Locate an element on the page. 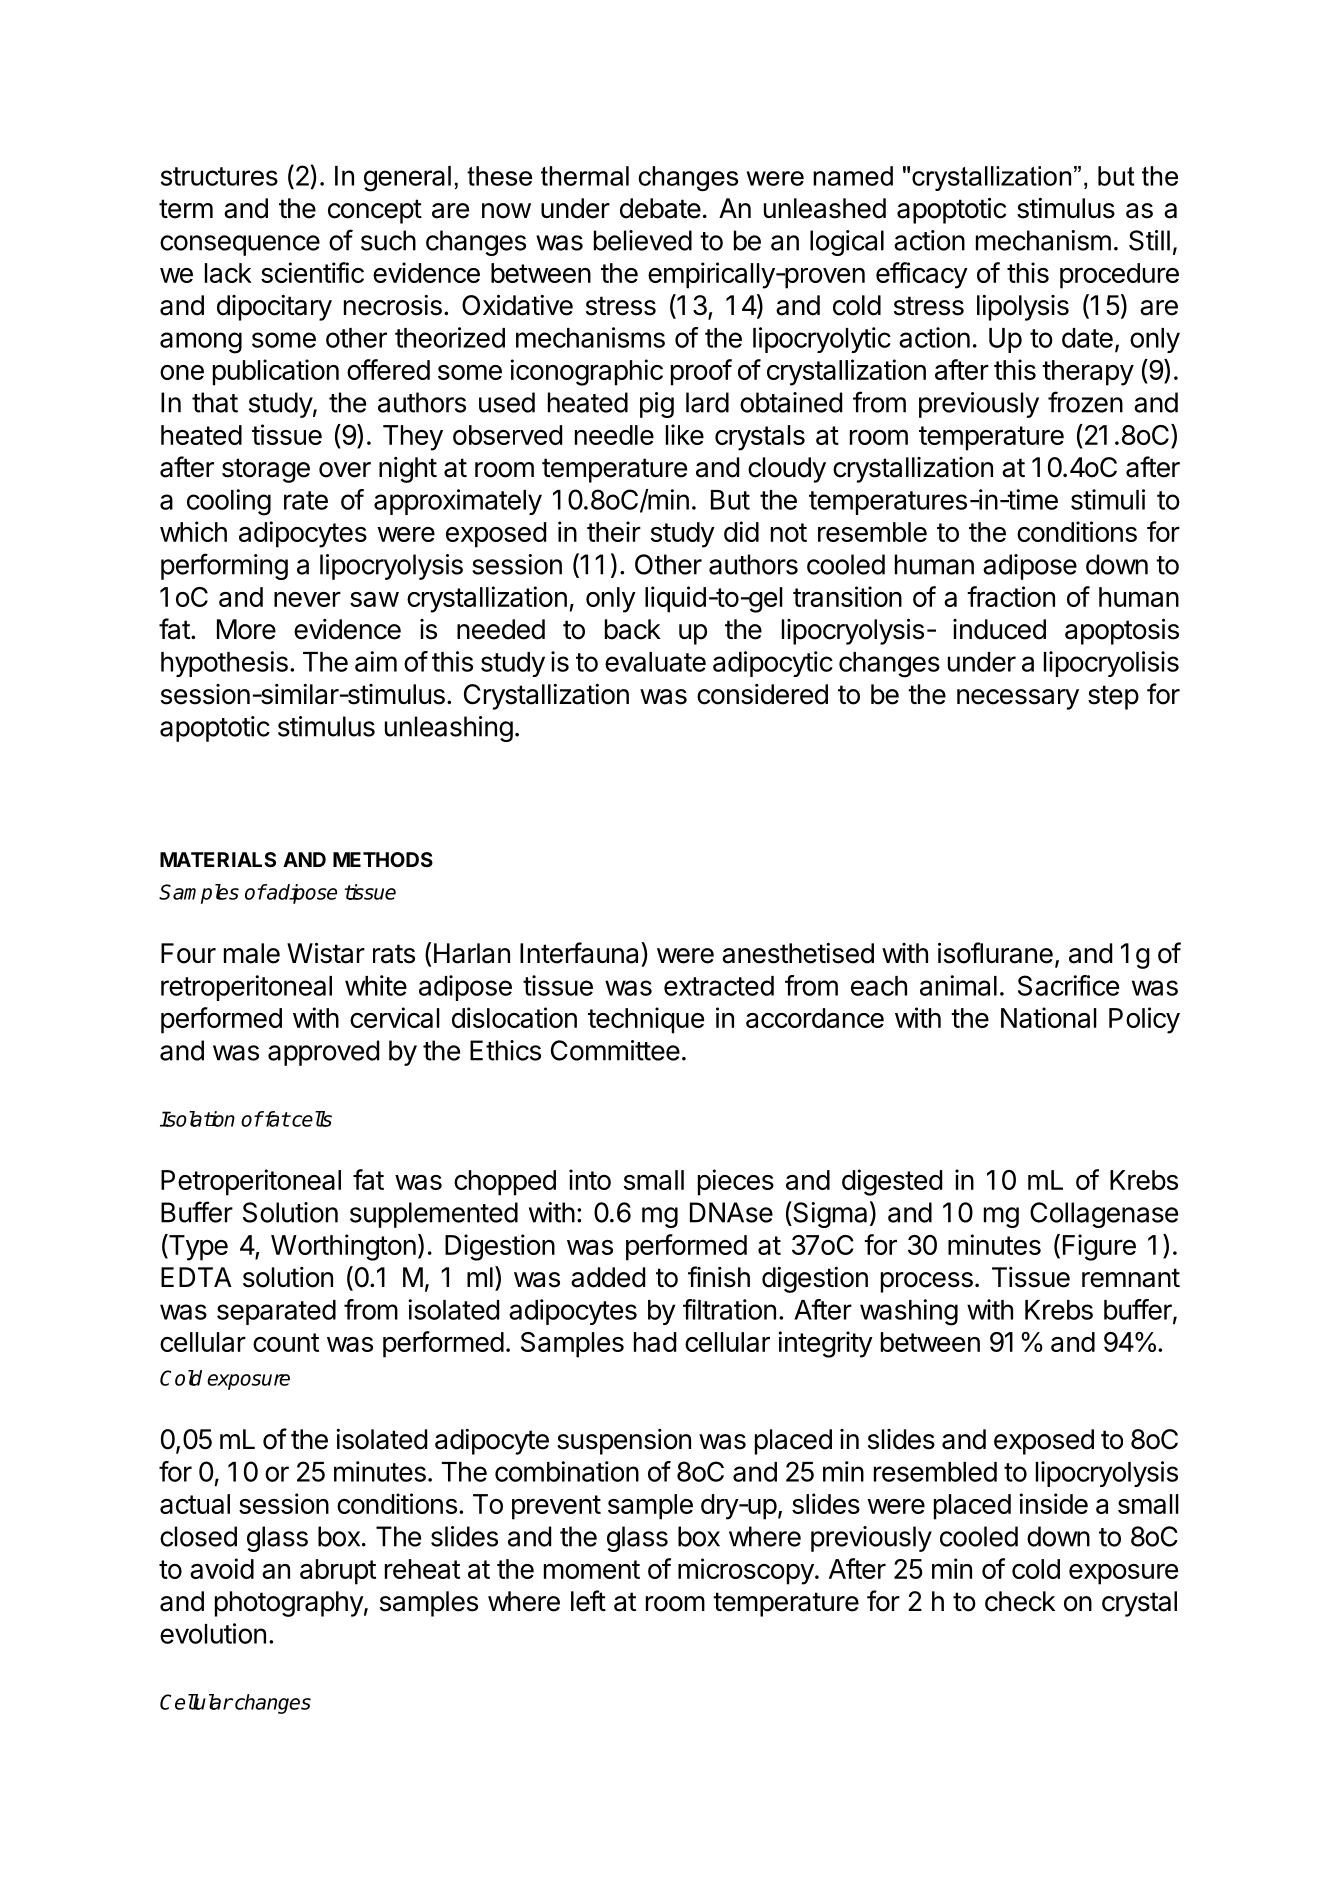 The height and width of the image is (1894, 1339). moment is located at coordinates (592, 1569).
